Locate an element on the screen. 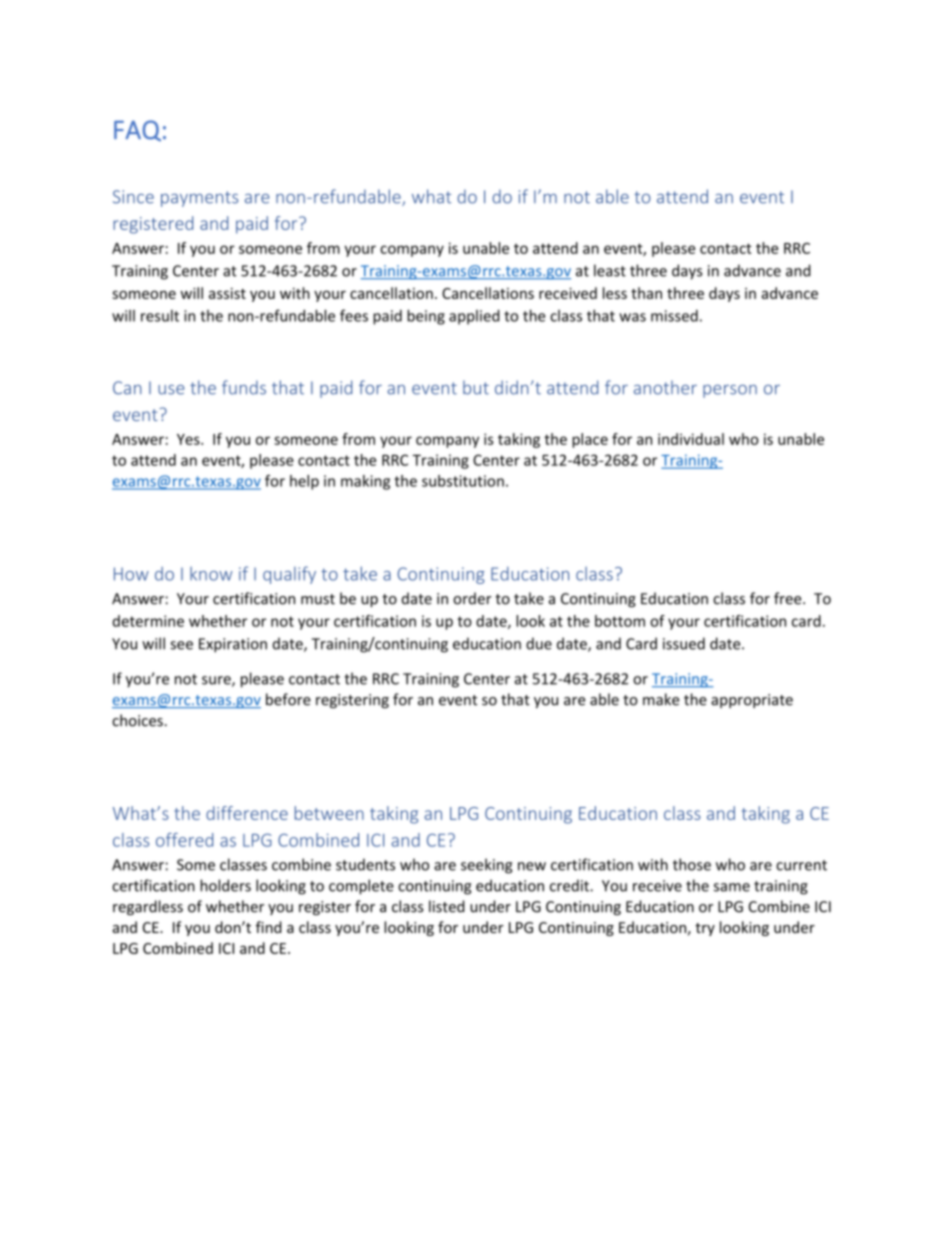 The width and height of the screenshot is (952, 1233). choices is located at coordinates (138, 720).
